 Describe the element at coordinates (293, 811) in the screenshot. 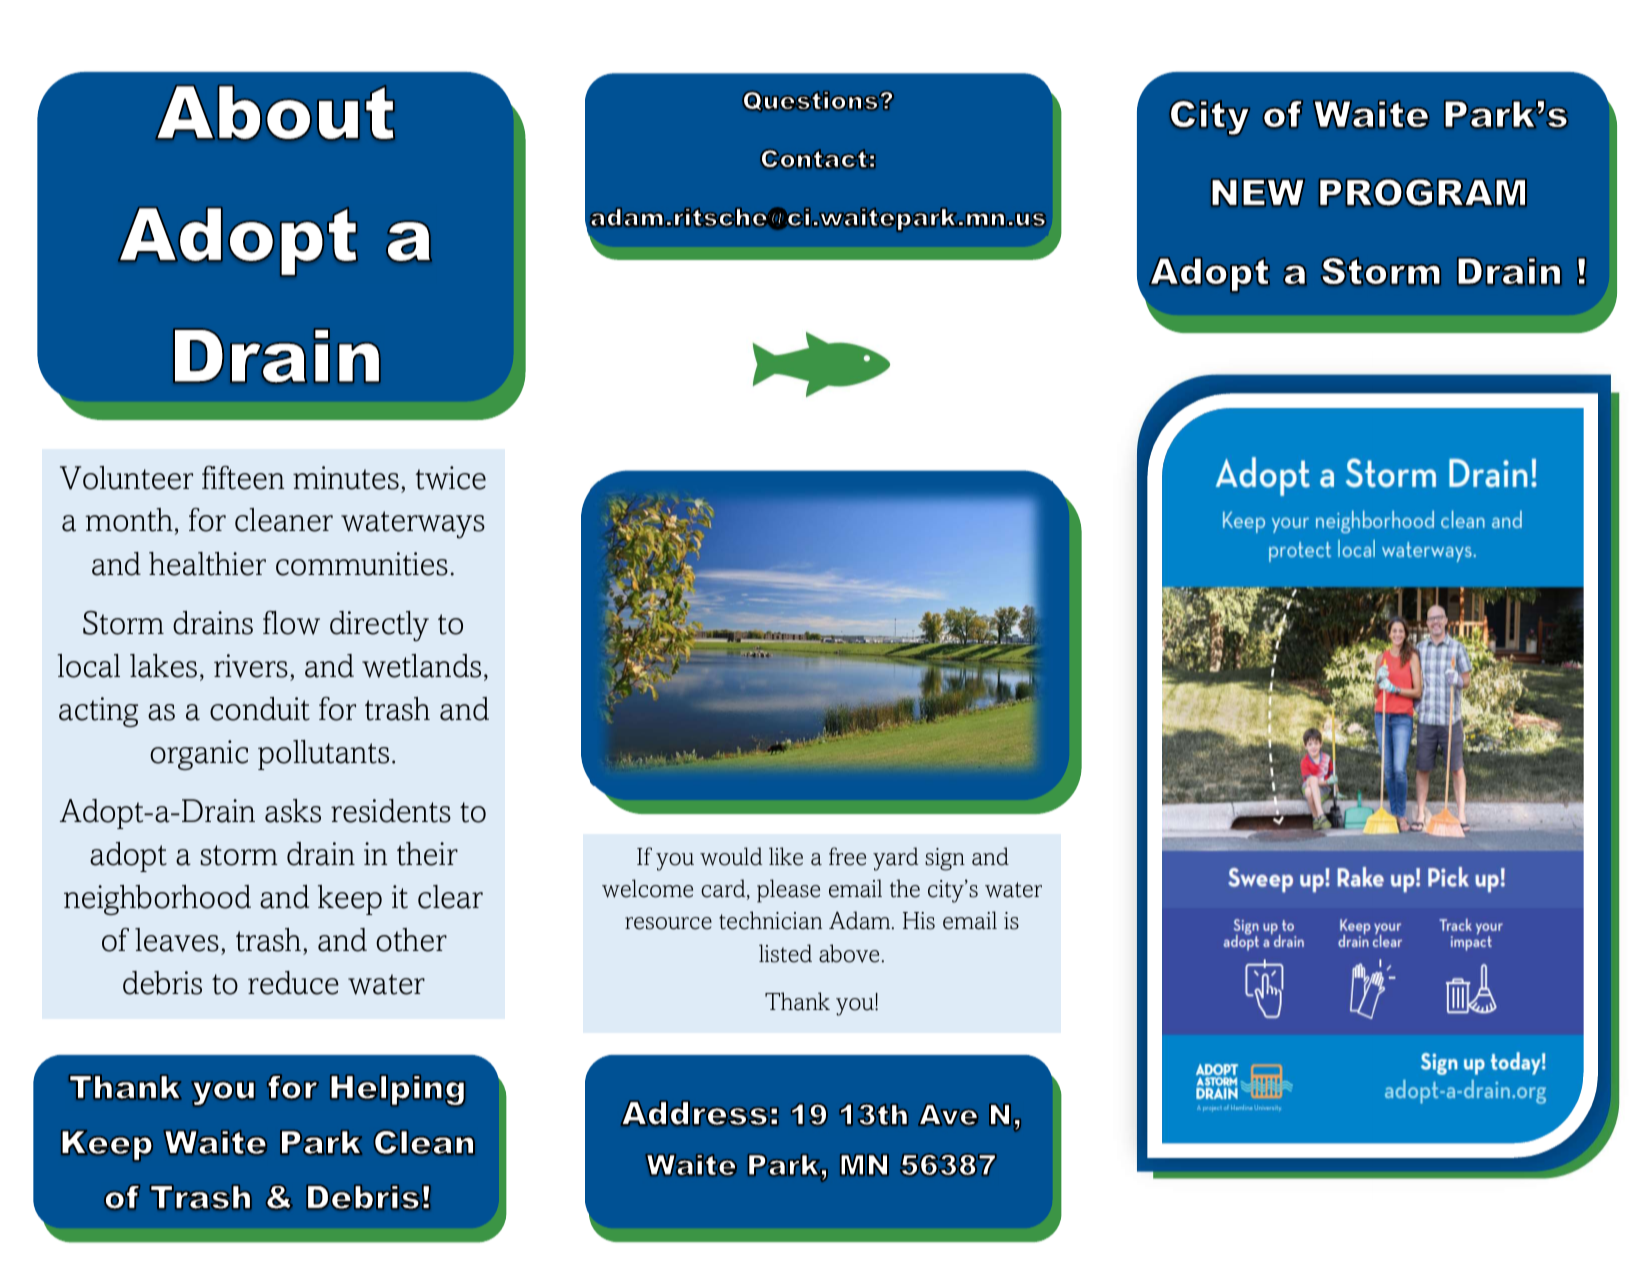

I see `asks` at that location.
